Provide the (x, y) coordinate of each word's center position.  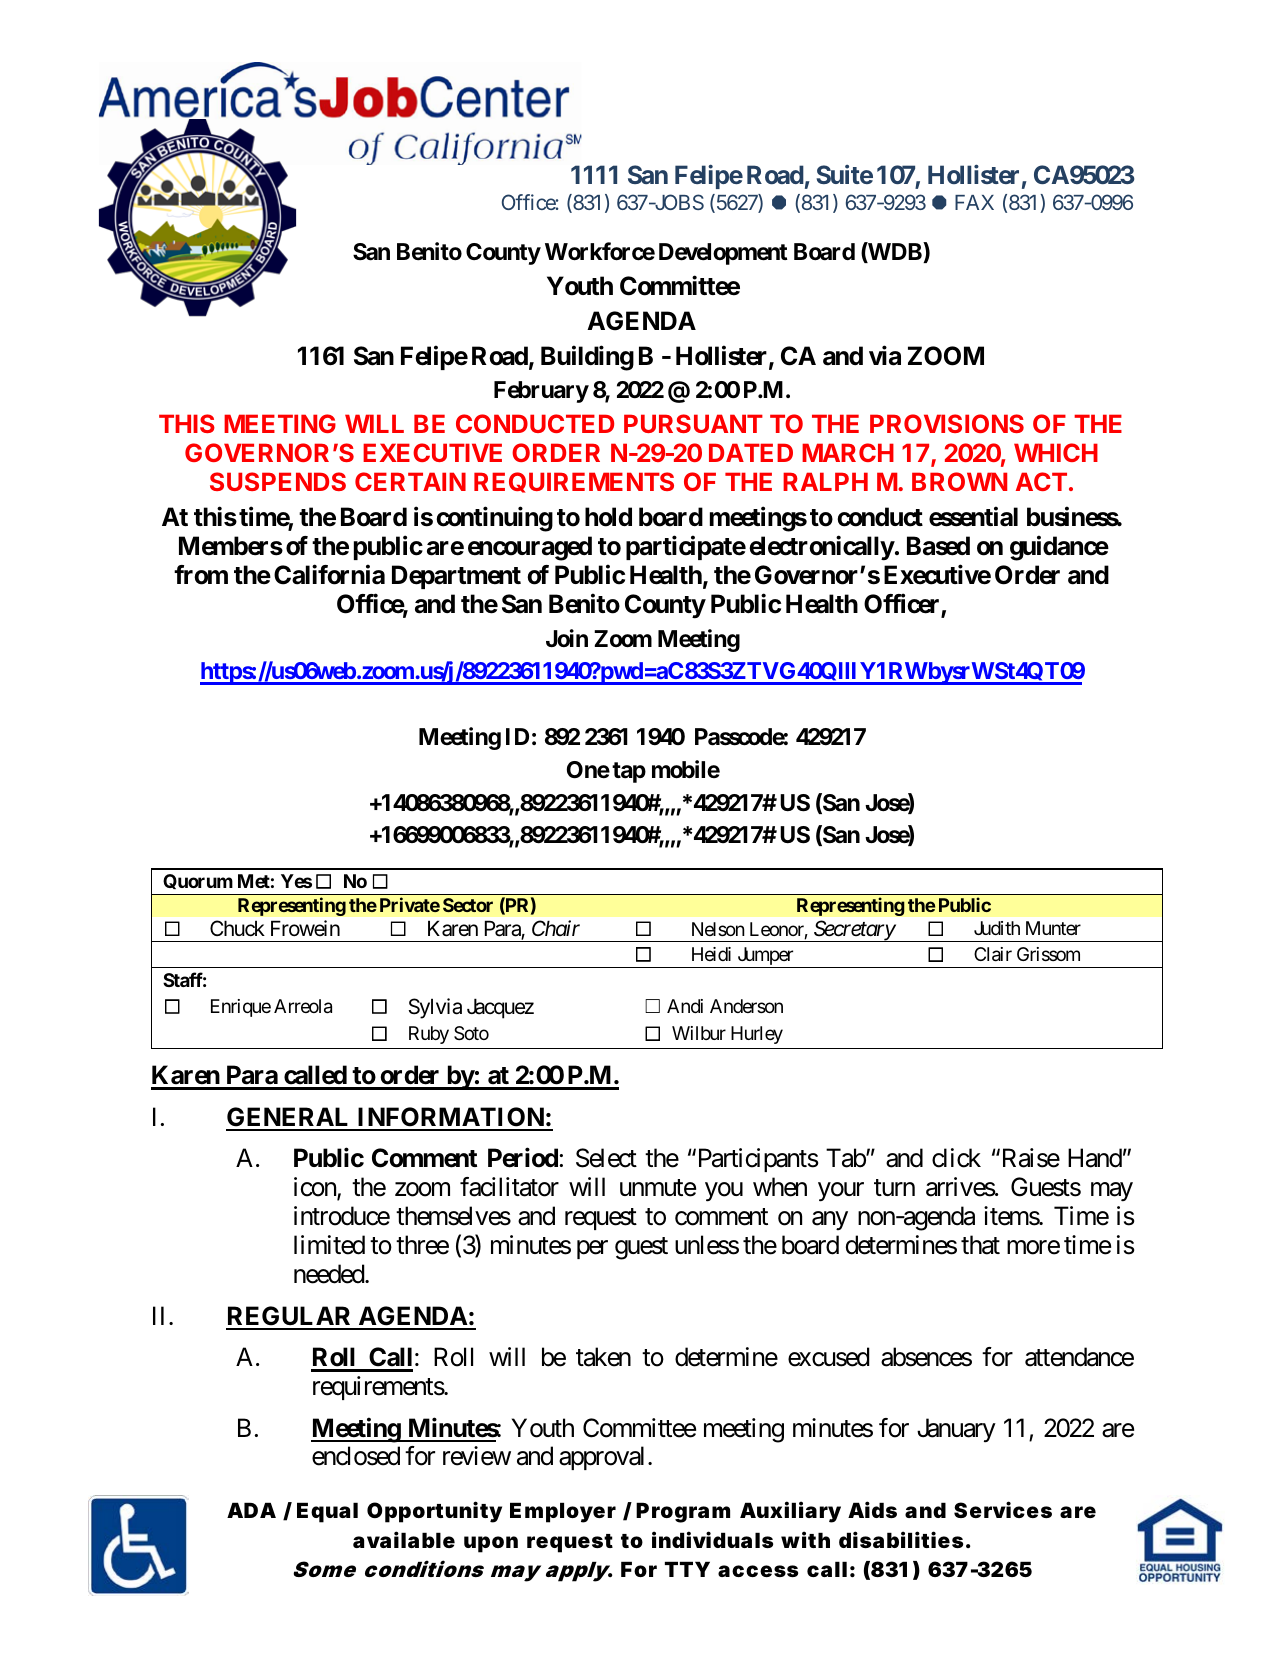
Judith (997, 928)
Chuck (237, 928)
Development (723, 254)
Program (683, 1512)
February (541, 392)
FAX (974, 202)
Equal (327, 1512)
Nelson (718, 929)
